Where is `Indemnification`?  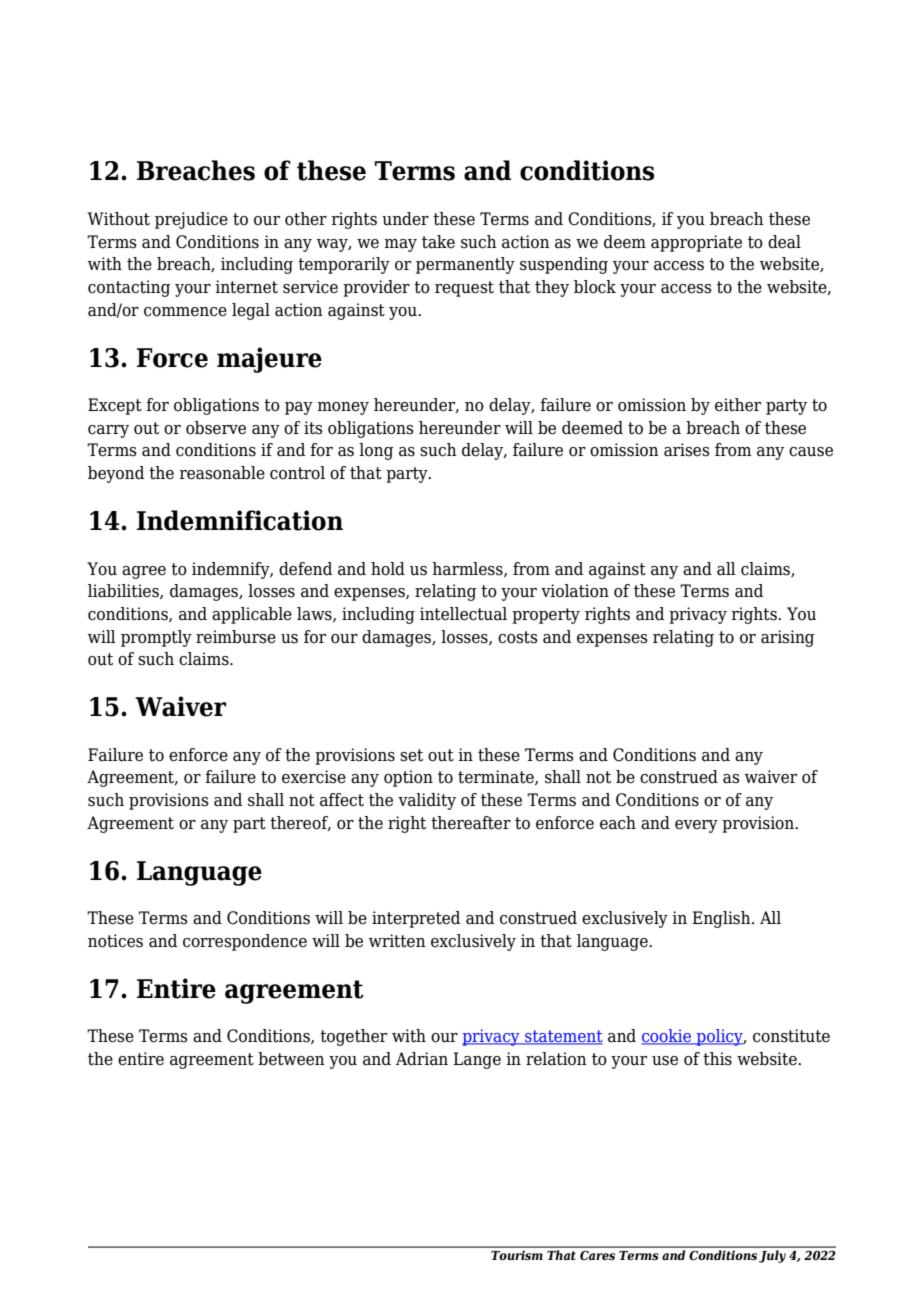
Indemnification is located at coordinates (240, 520).
